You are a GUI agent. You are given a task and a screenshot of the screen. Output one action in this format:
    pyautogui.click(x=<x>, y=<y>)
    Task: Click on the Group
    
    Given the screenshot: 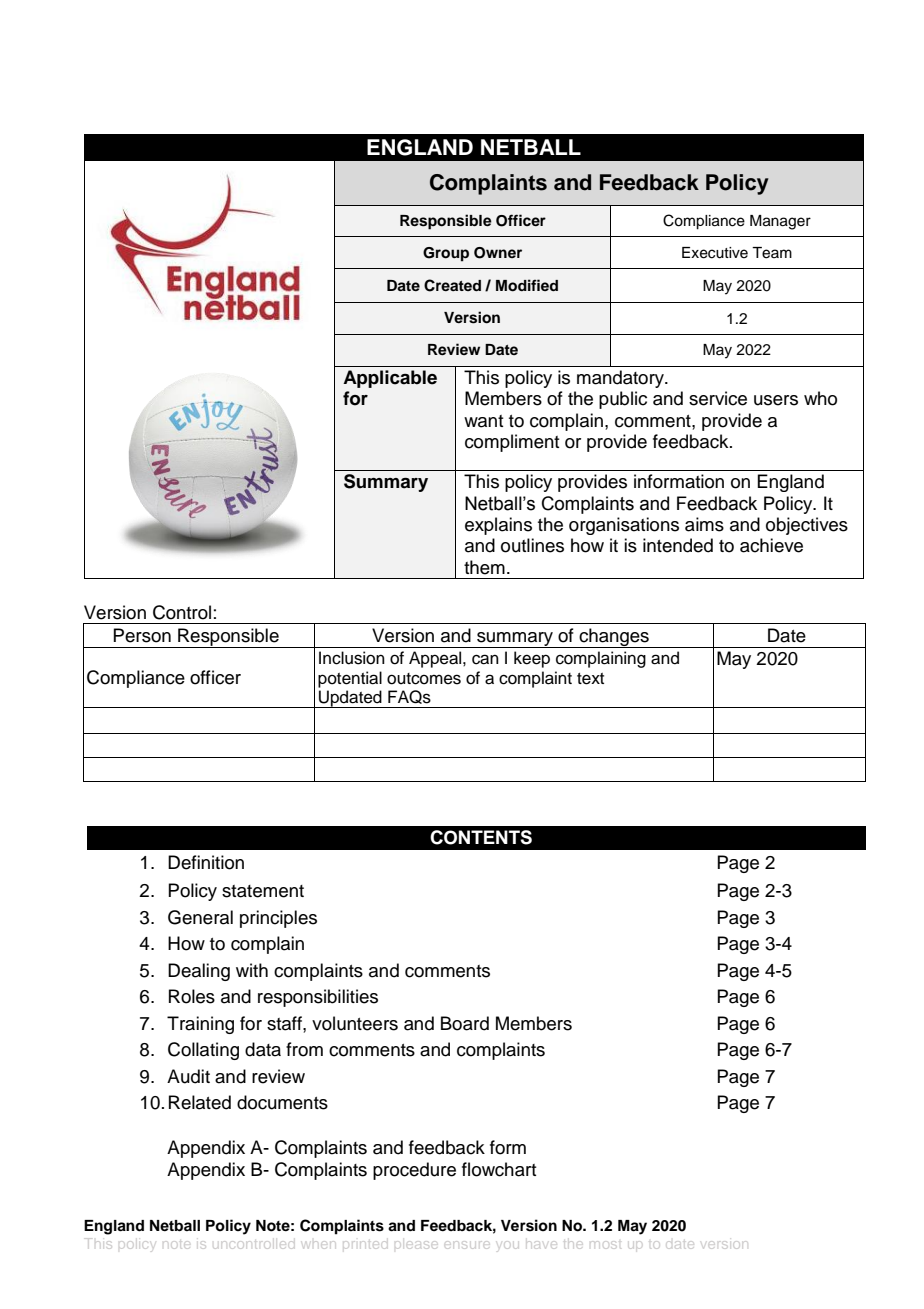 What is the action you would take?
    pyautogui.click(x=446, y=254)
